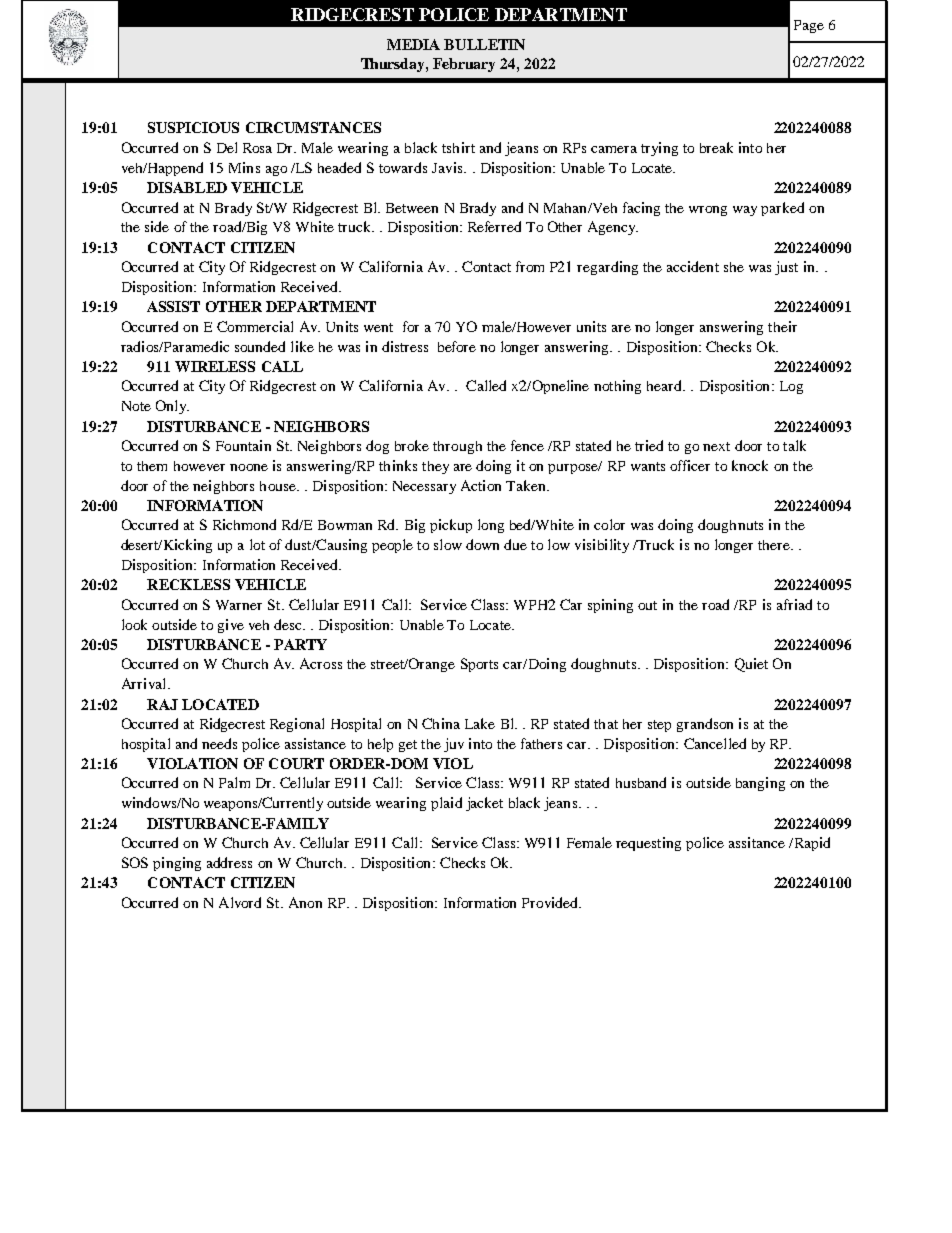  Describe the element at coordinates (484, 44) in the image. I see `BULLETIN` at that location.
